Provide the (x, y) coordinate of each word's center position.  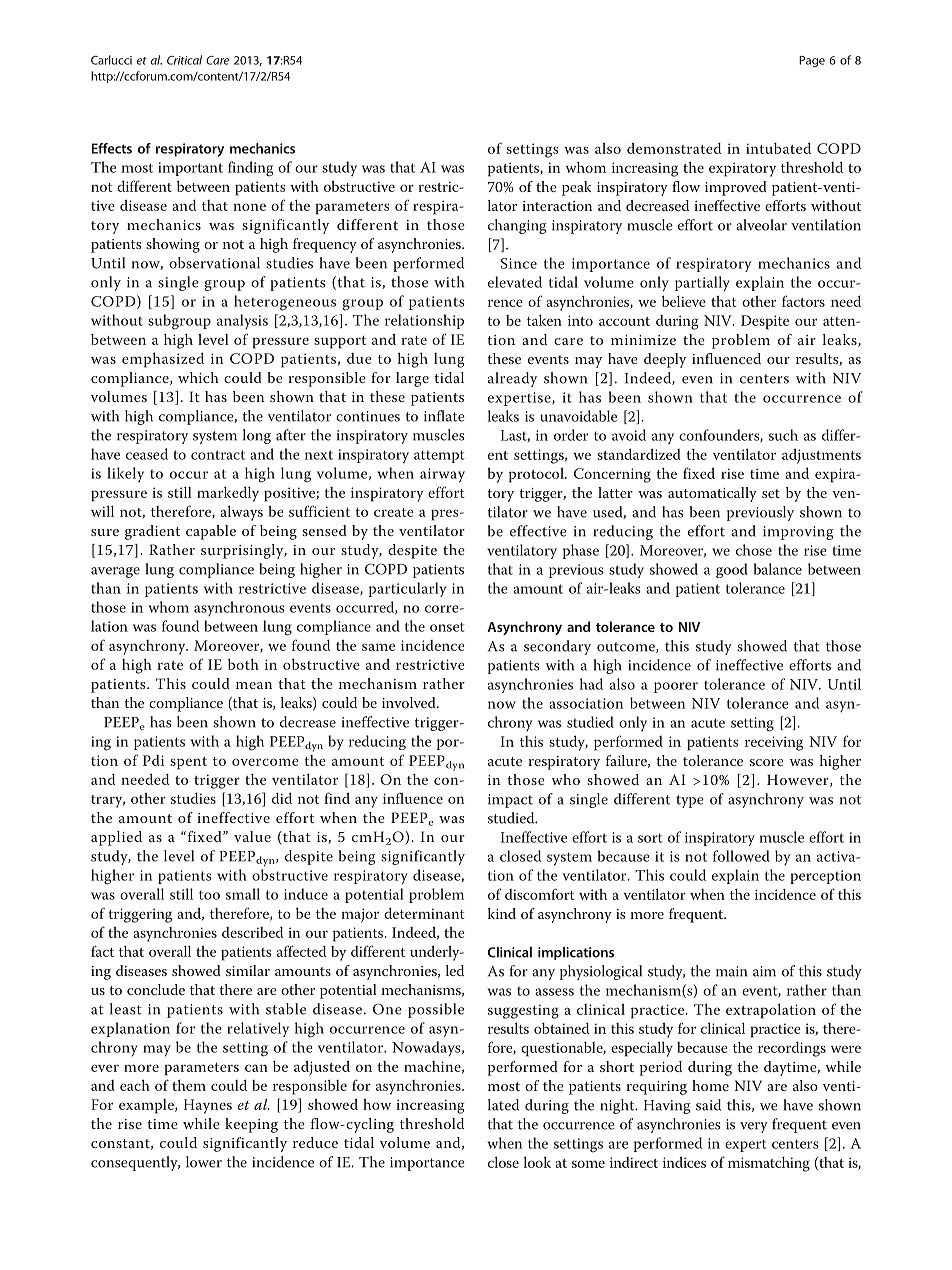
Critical (184, 60)
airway (442, 475)
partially (702, 284)
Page (812, 61)
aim (764, 971)
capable (211, 532)
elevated (515, 282)
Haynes (208, 1106)
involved (410, 702)
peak (576, 188)
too (209, 895)
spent (188, 763)
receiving (774, 743)
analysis (242, 322)
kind (502, 913)
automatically (712, 494)
